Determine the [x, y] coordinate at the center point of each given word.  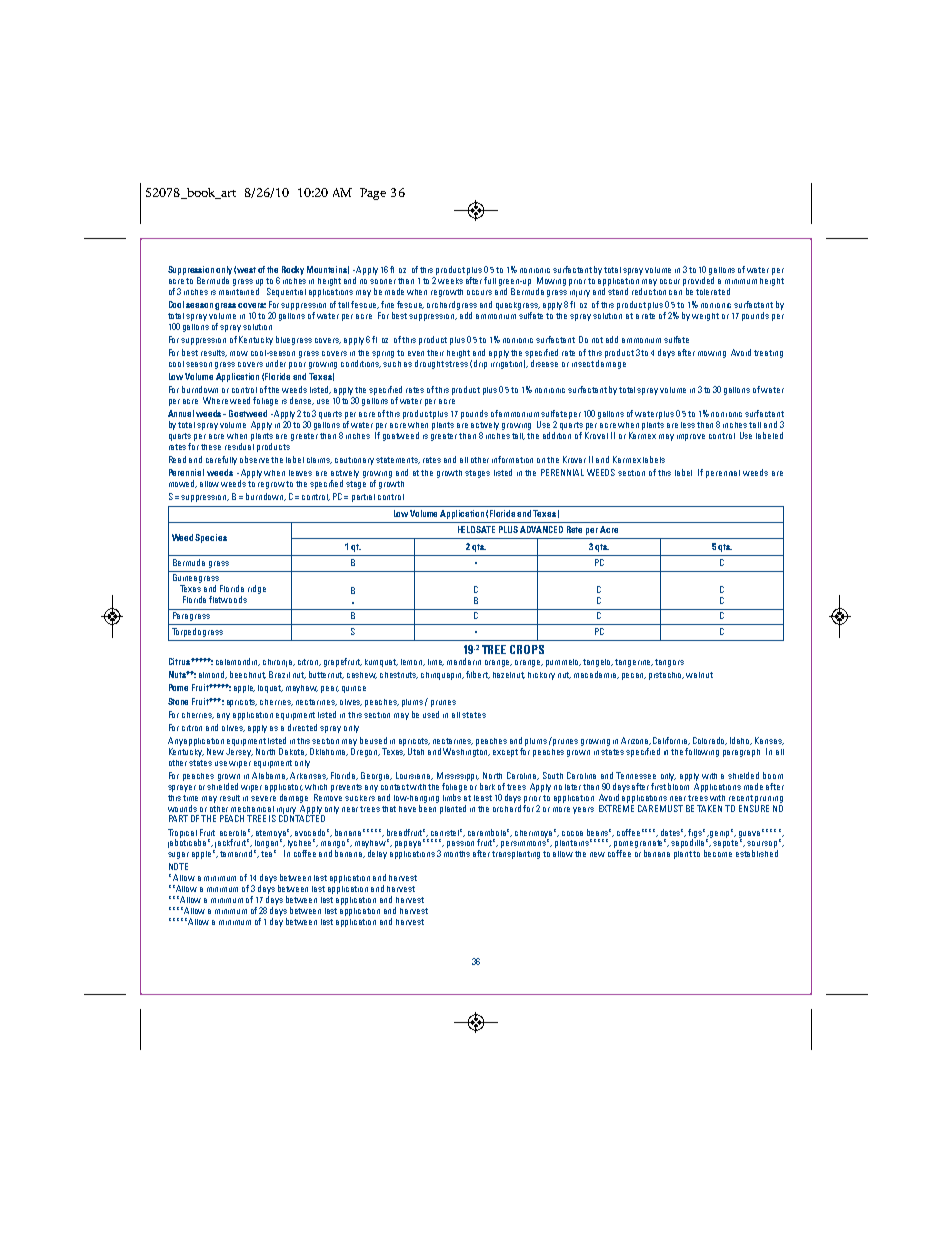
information [512, 459]
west [246, 270]
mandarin [464, 661]
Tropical [183, 834]
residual [239, 446]
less [689, 425]
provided [698, 281]
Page [373, 194]
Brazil [279, 674]
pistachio [666, 676]
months [457, 854]
